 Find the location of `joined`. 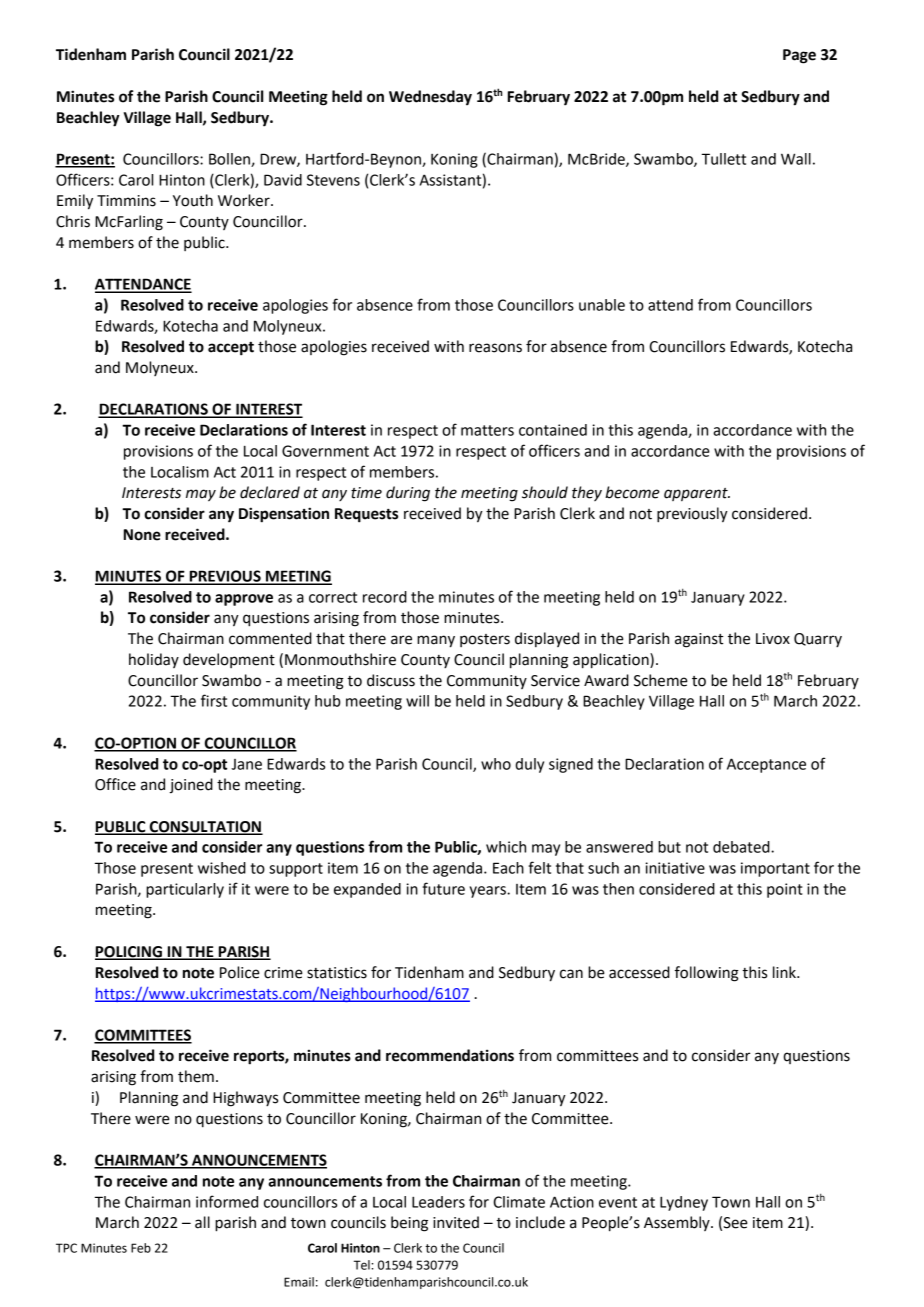

joined is located at coordinates (191, 786).
